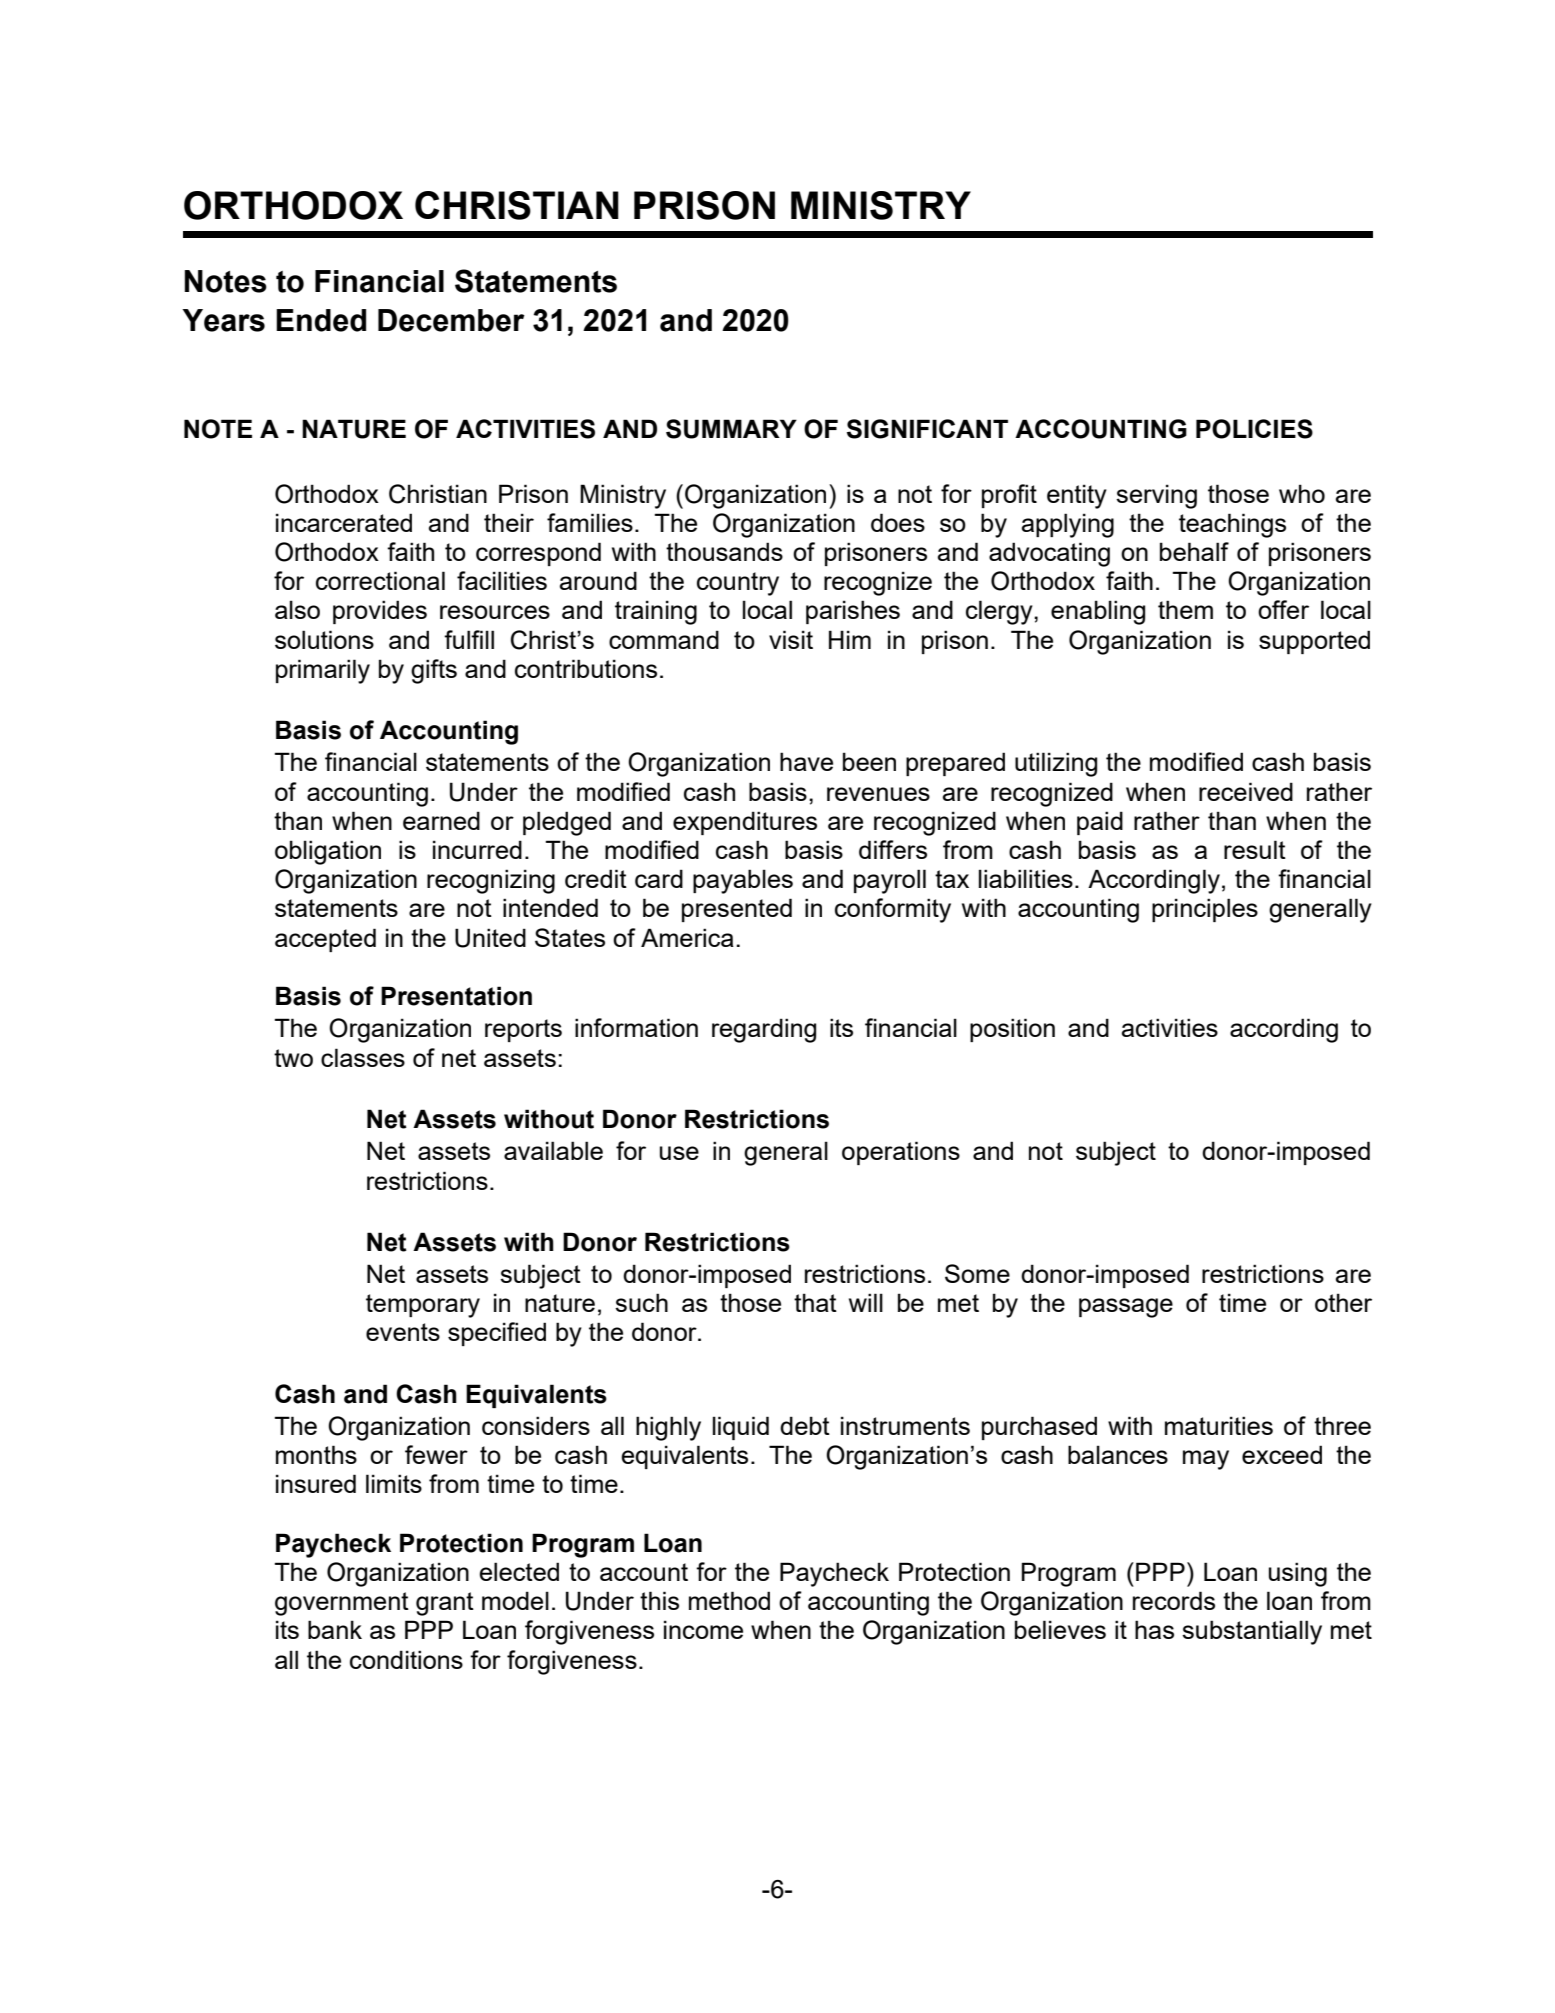 Image resolution: width=1555 pixels, height=2013 pixels. What do you see at coordinates (729, 1600) in the page?
I see `method` at bounding box center [729, 1600].
